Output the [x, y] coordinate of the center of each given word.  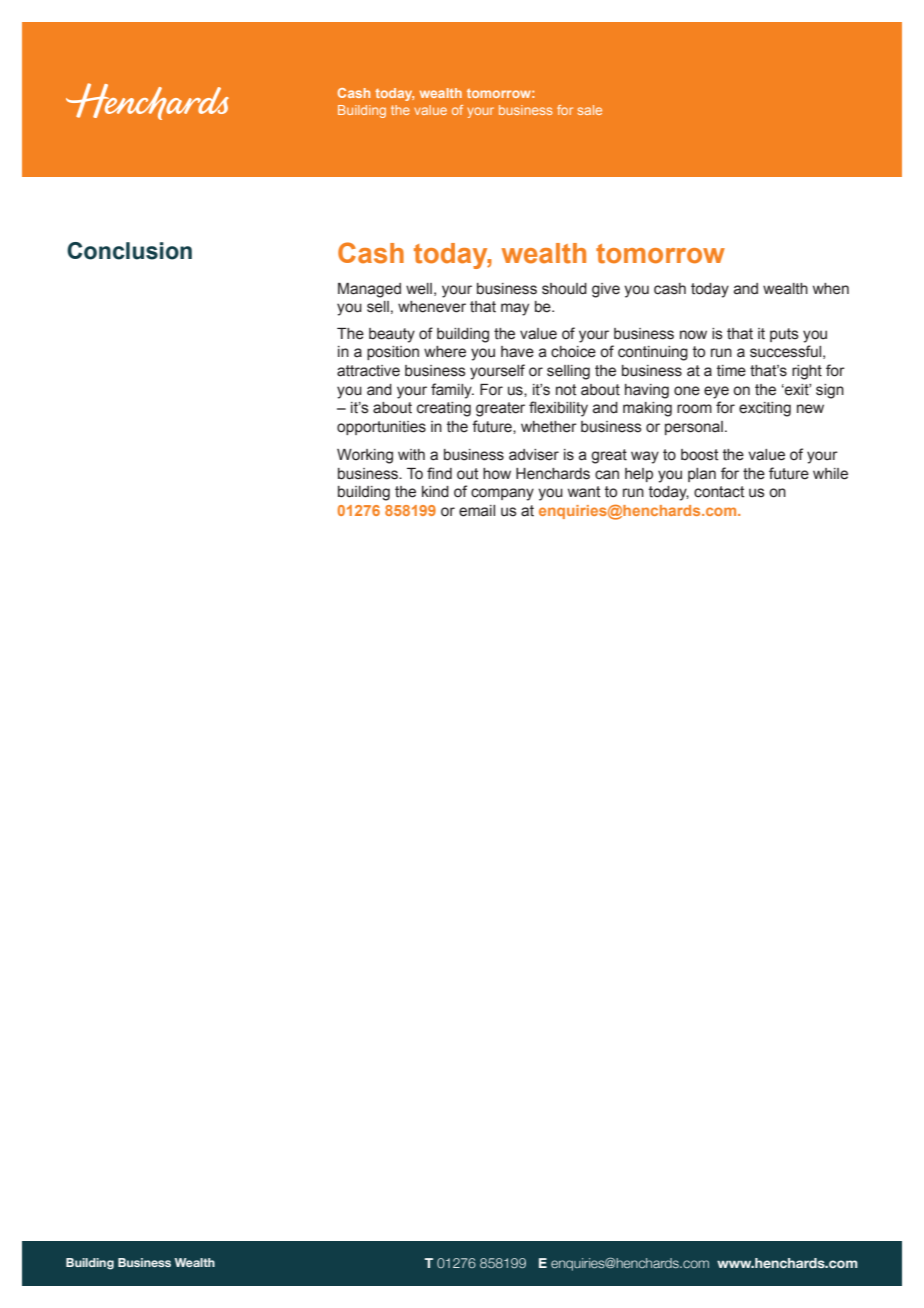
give [606, 290]
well [419, 289]
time [731, 371]
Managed [369, 290]
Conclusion [129, 251]
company [502, 494]
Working [365, 456]
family [452, 391]
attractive [368, 371]
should [564, 289]
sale [589, 110]
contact [719, 492]
